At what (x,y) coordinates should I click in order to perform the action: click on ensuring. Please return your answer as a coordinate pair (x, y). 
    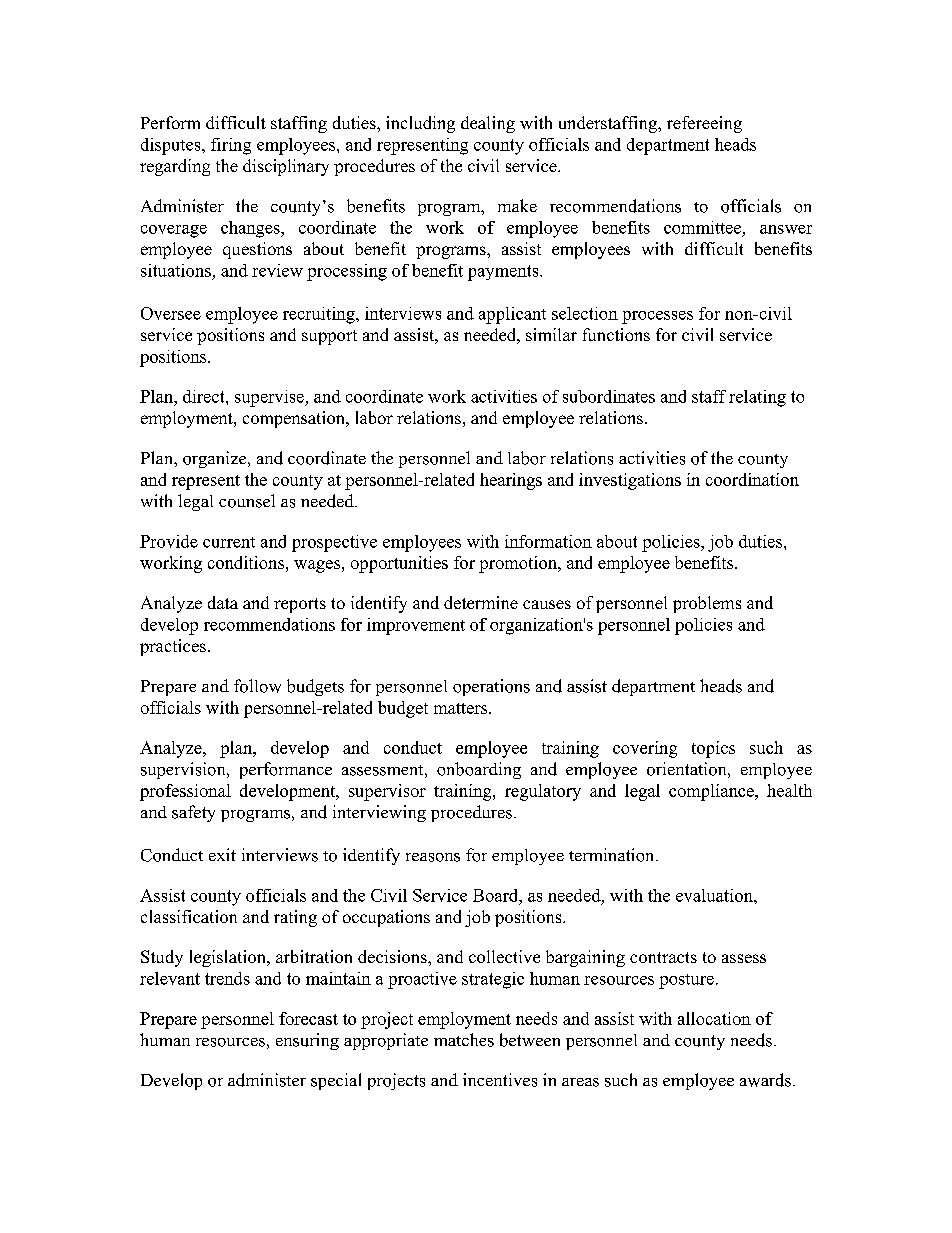
    Looking at the image, I should click on (307, 1041).
